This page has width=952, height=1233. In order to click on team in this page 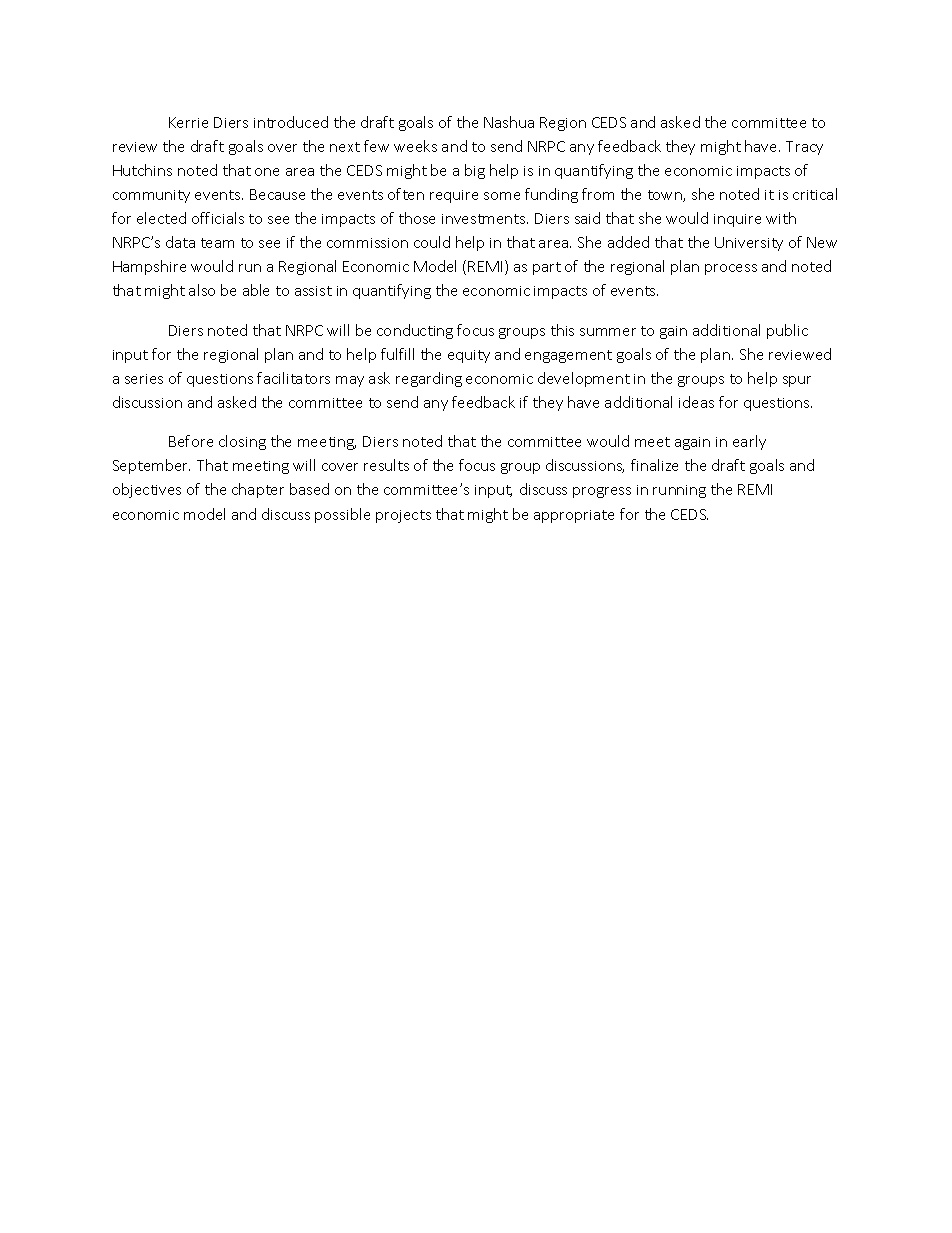, I will do `click(217, 243)`.
